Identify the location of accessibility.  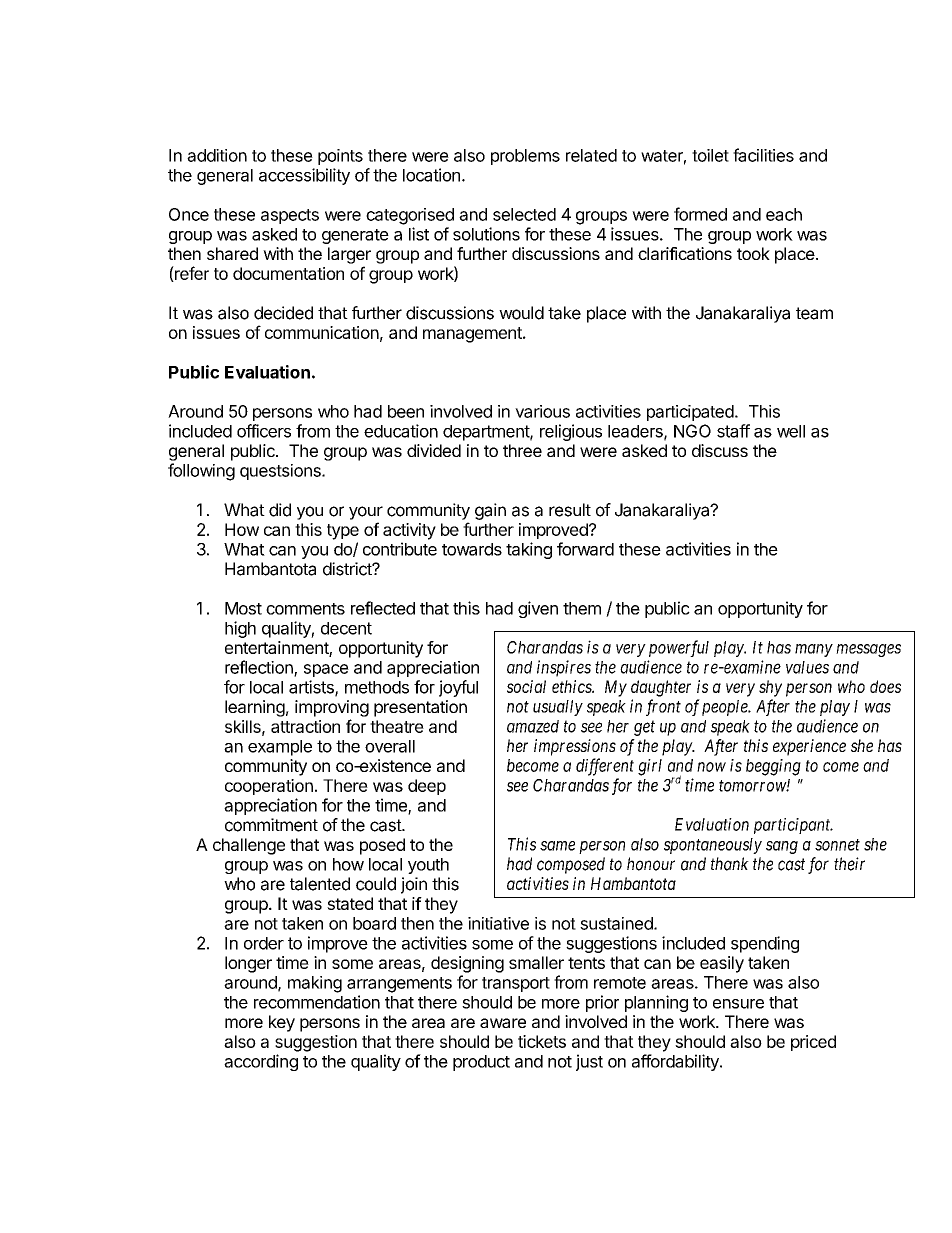
(304, 176).
